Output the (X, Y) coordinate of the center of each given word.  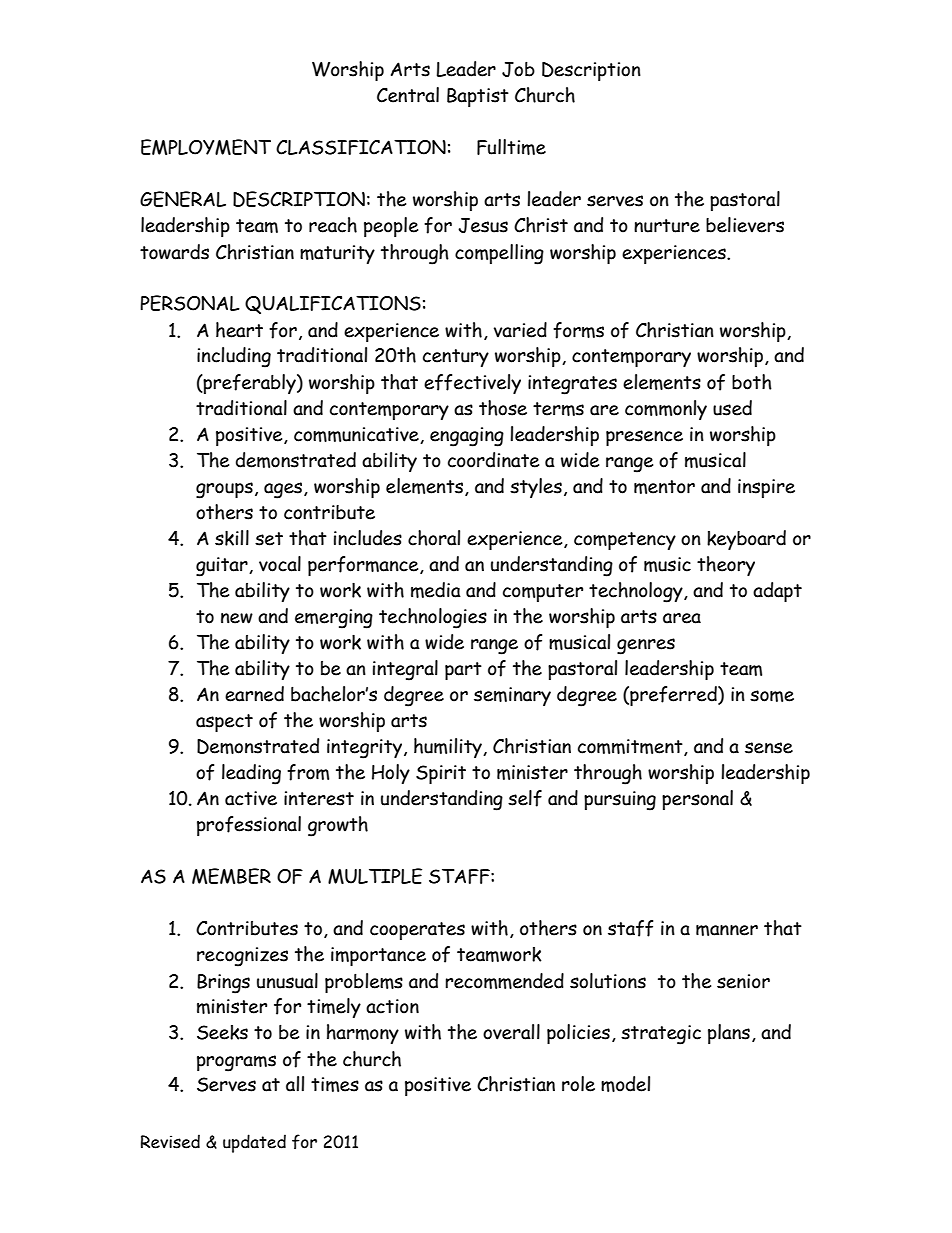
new (237, 618)
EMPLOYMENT (206, 147)
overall (511, 1032)
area (682, 618)
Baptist (478, 97)
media (436, 590)
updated (254, 1143)
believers (745, 225)
